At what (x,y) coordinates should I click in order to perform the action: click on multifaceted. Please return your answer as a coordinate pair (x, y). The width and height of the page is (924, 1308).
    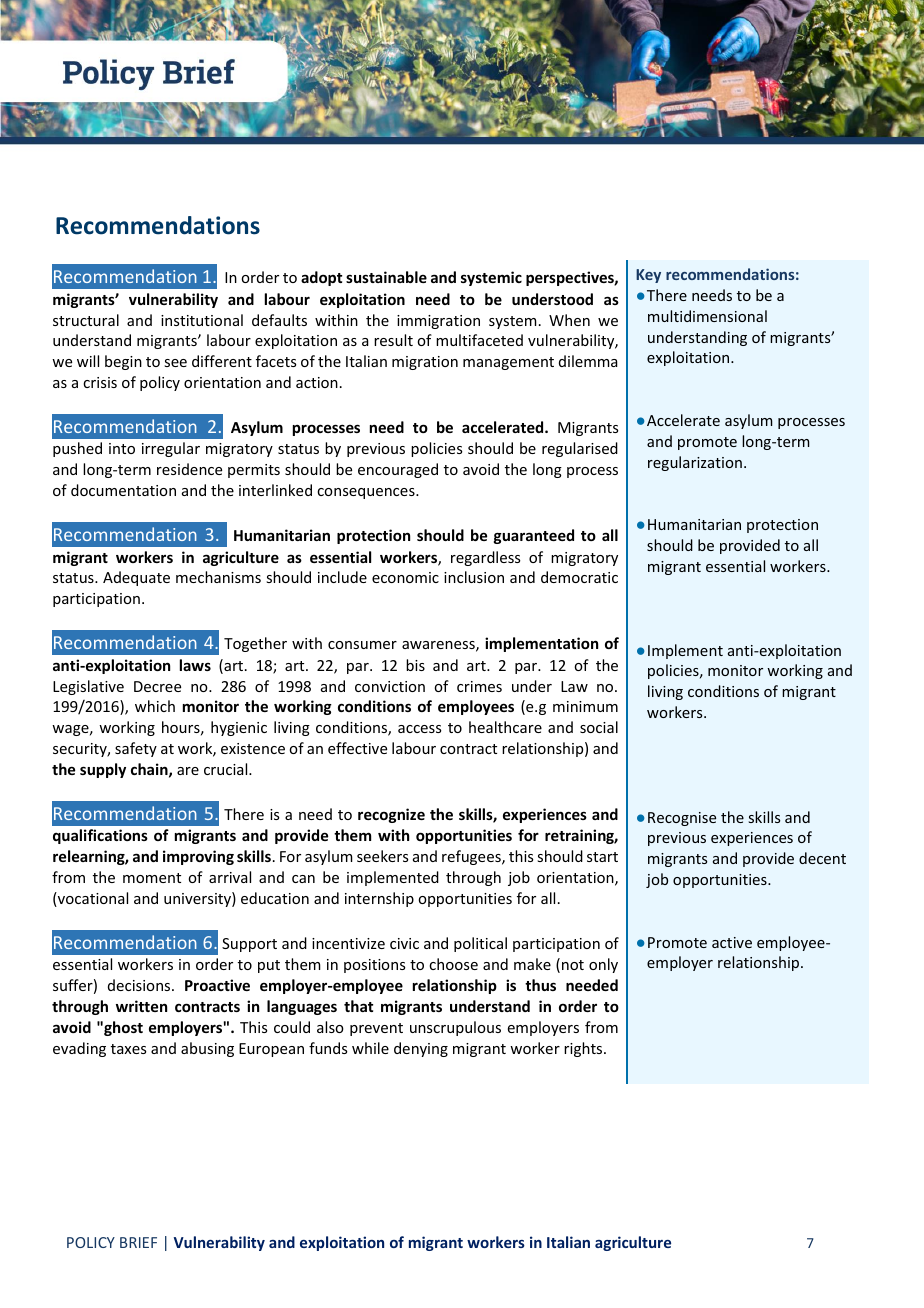
    Looking at the image, I should click on (479, 340).
